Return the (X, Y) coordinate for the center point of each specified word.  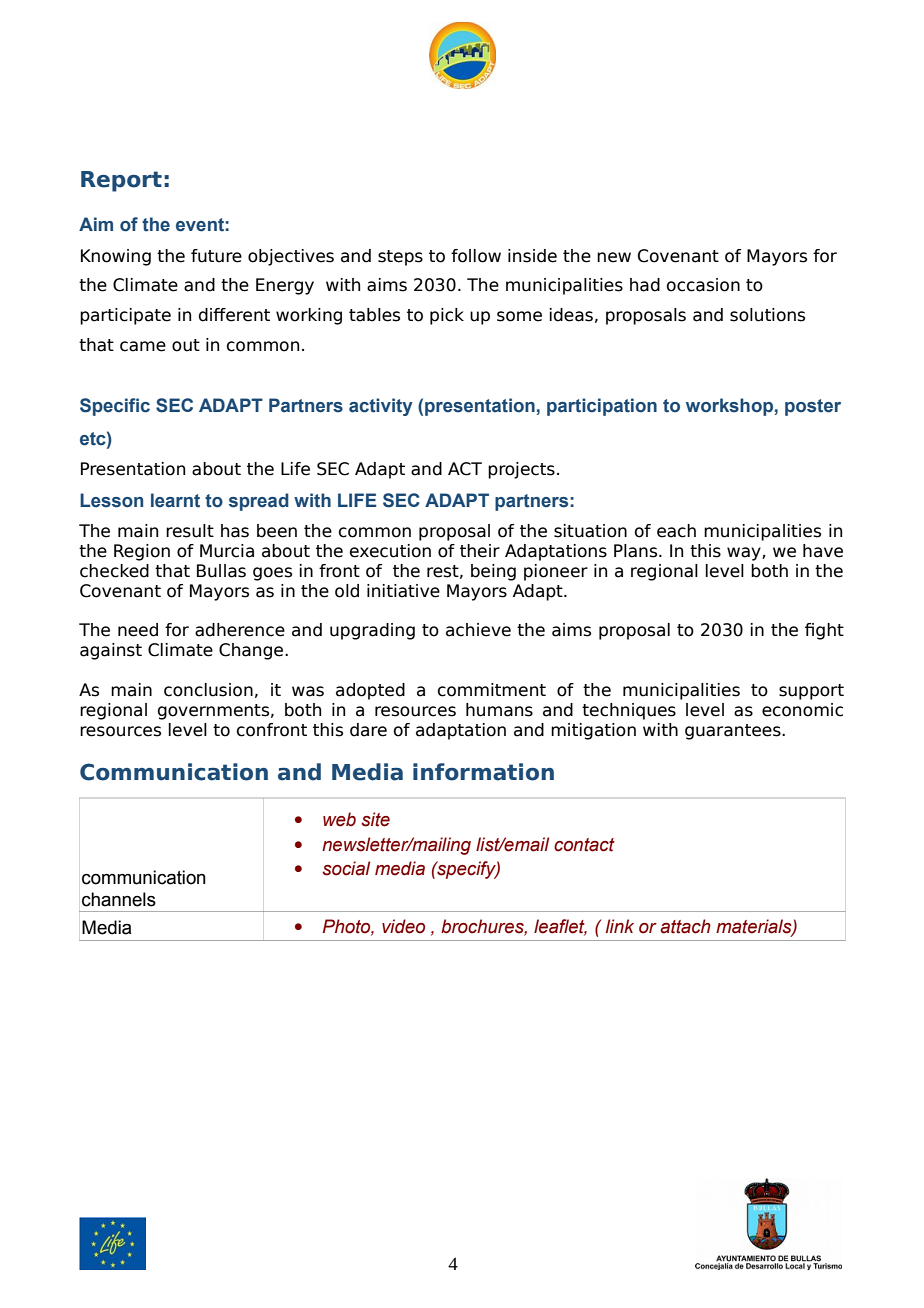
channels (119, 899)
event (200, 225)
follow (476, 256)
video (403, 926)
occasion (703, 285)
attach (685, 926)
